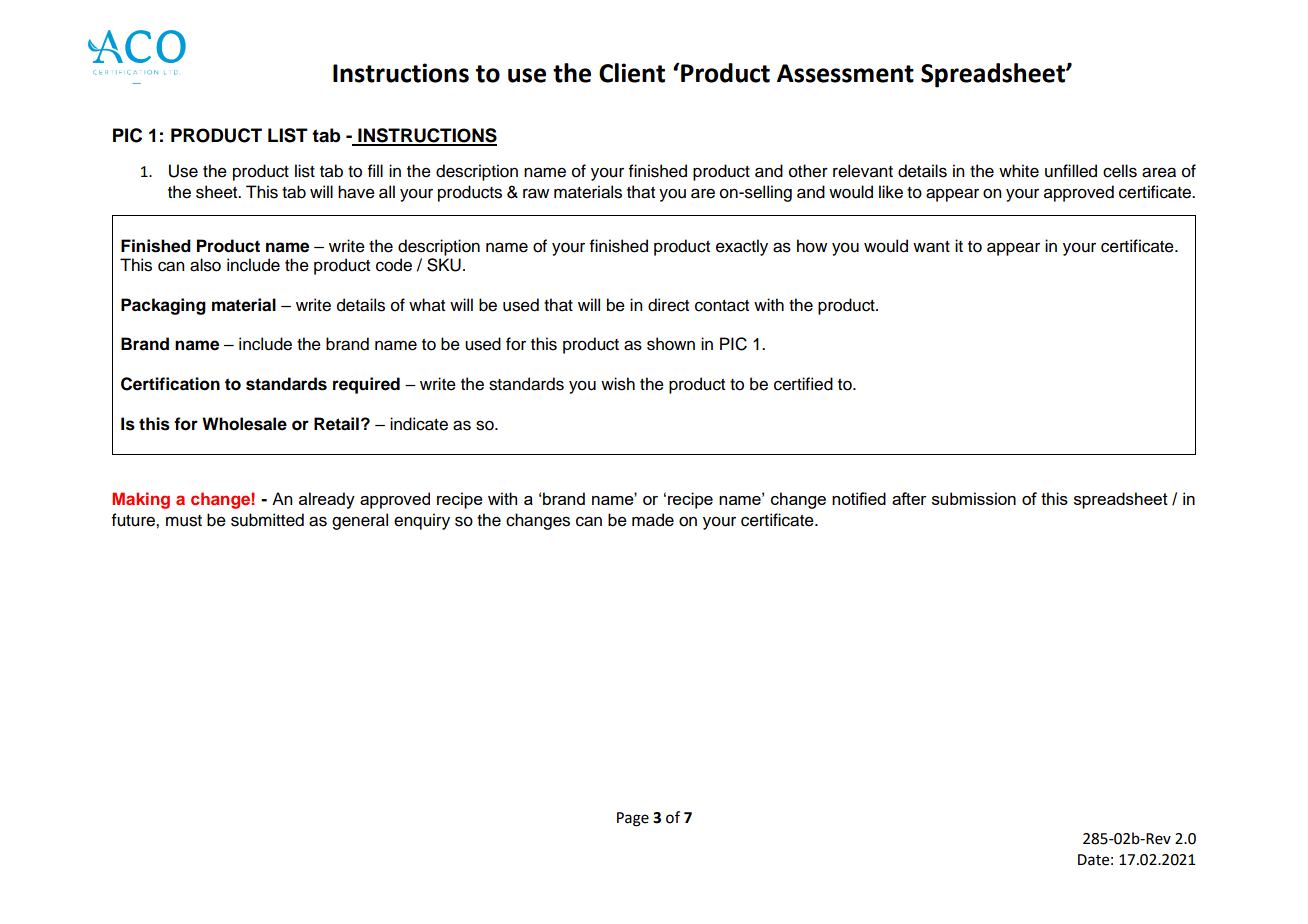  What do you see at coordinates (633, 819) in the page?
I see `Page` at bounding box center [633, 819].
